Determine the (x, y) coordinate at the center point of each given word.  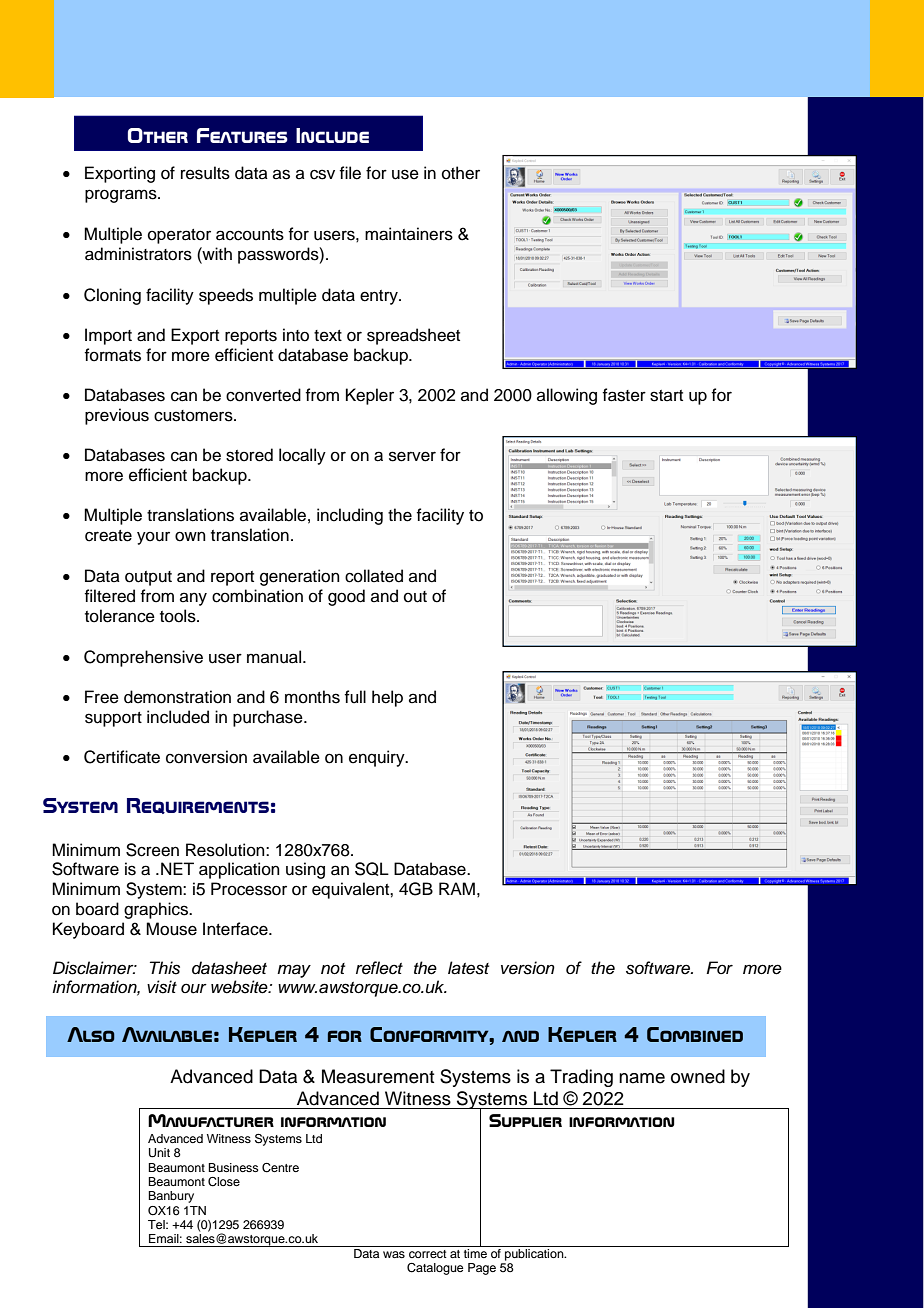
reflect (379, 968)
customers (194, 416)
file (350, 173)
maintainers (409, 234)
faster (624, 395)
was (394, 1254)
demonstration (177, 697)
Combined (695, 1034)
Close (224, 1182)
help (387, 698)
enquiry (378, 758)
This (165, 968)
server (412, 456)
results (205, 173)
